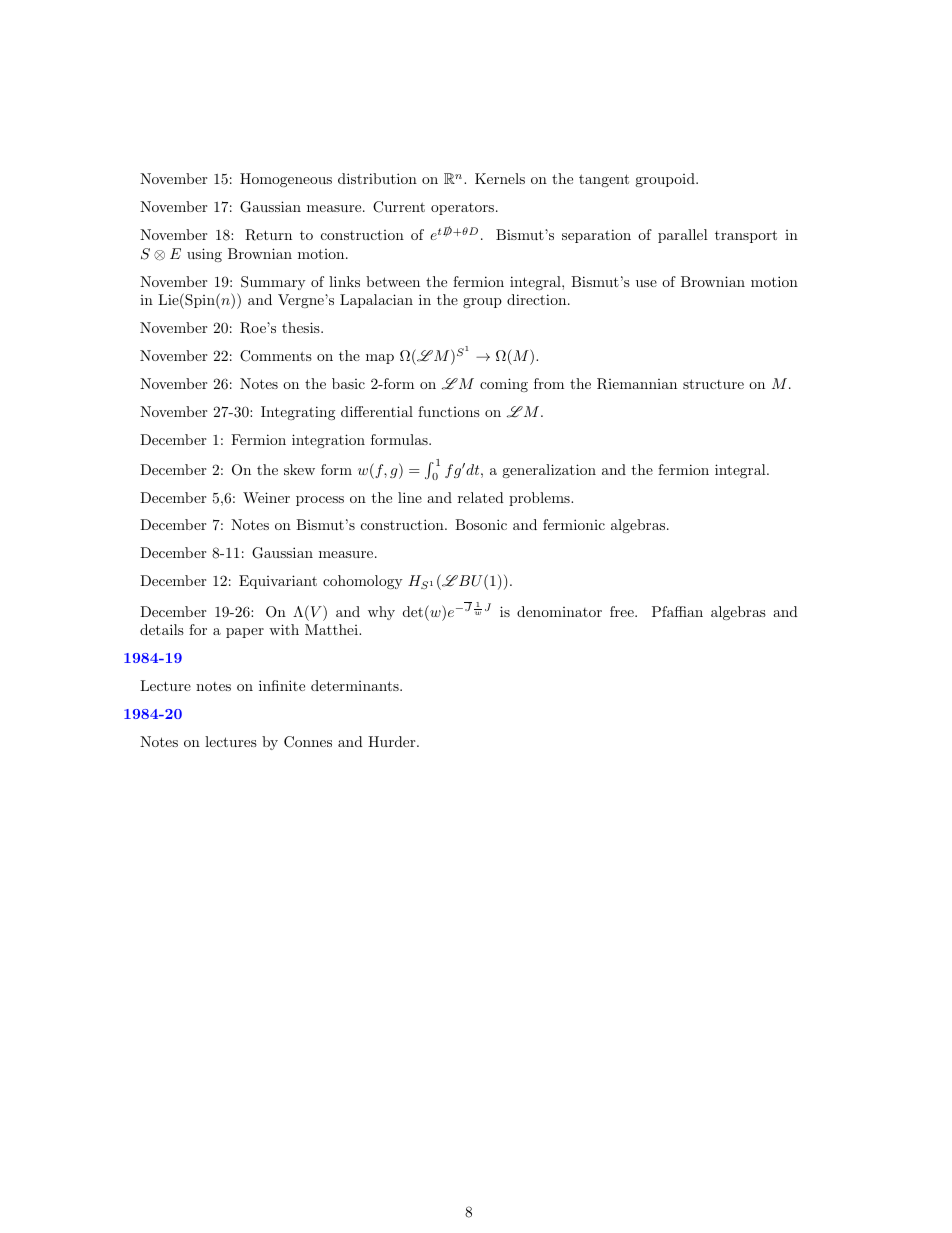 The width and height of the screenshot is (952, 1233). I want to click on functions, so click(449, 411).
